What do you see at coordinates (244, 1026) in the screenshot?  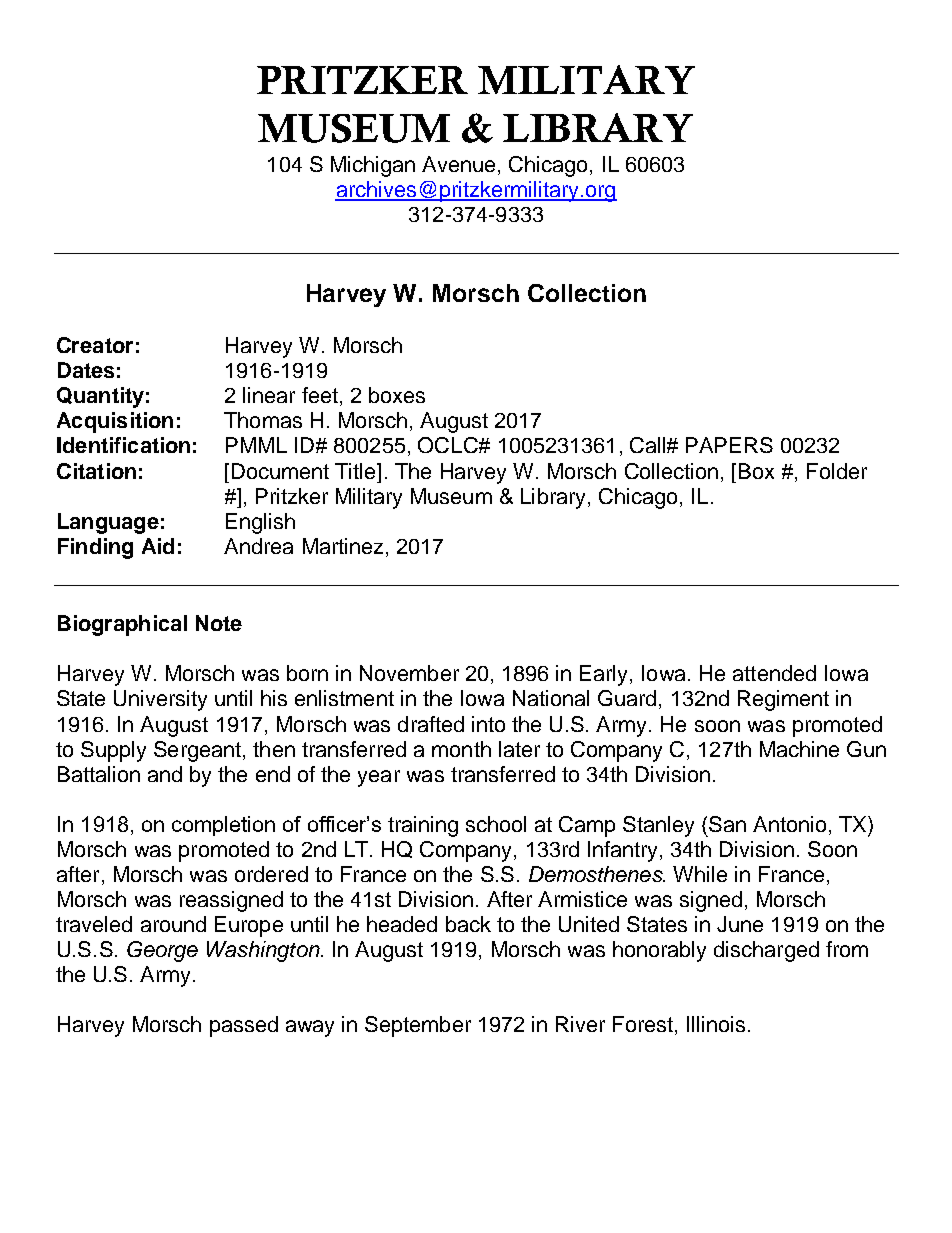 I see `passed` at bounding box center [244, 1026].
